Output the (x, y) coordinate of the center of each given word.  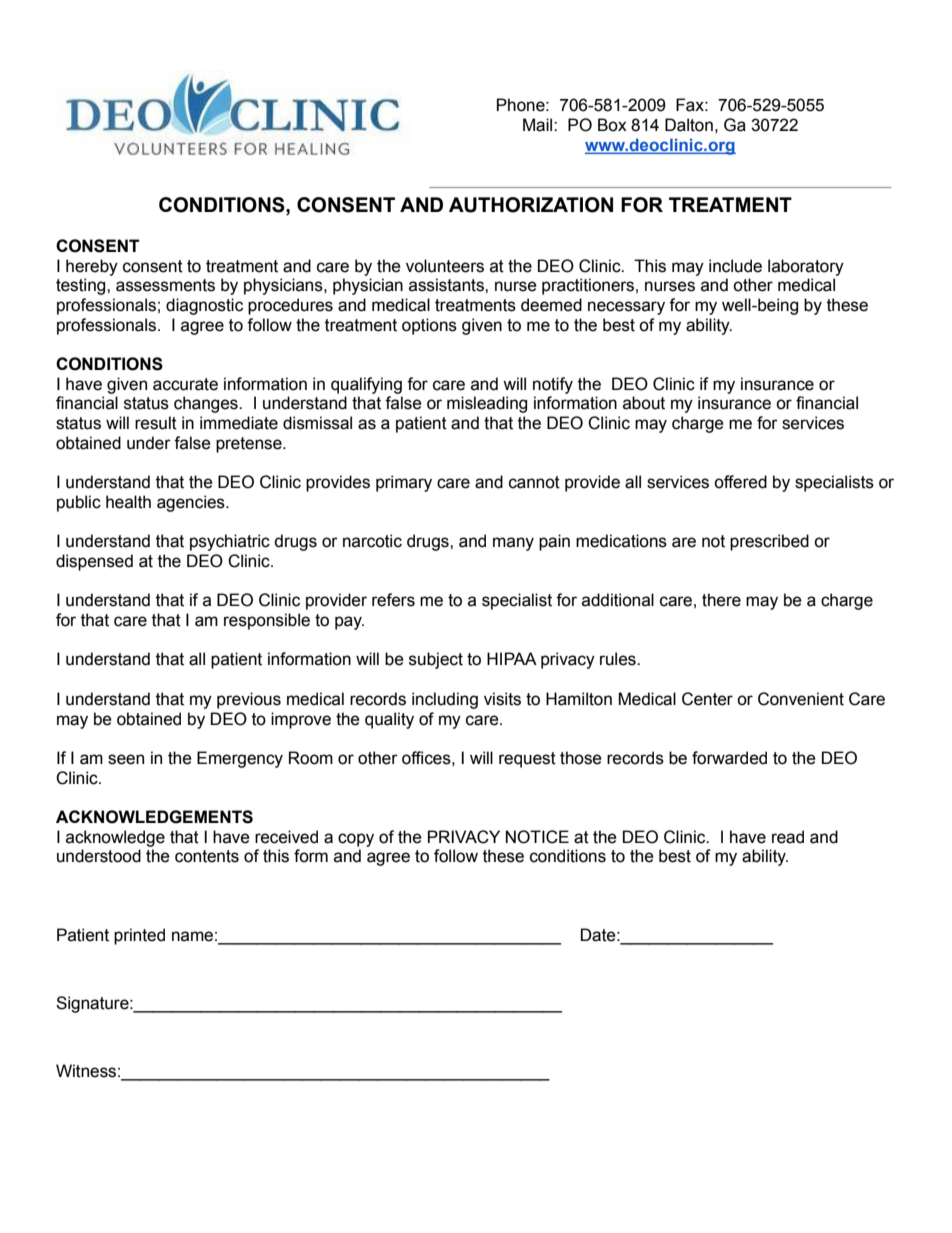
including (445, 700)
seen (126, 759)
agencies (192, 503)
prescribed (769, 542)
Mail (539, 125)
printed (139, 936)
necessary (626, 308)
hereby (92, 267)
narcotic (372, 541)
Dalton (689, 125)
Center (707, 699)
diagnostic (204, 306)
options (429, 326)
